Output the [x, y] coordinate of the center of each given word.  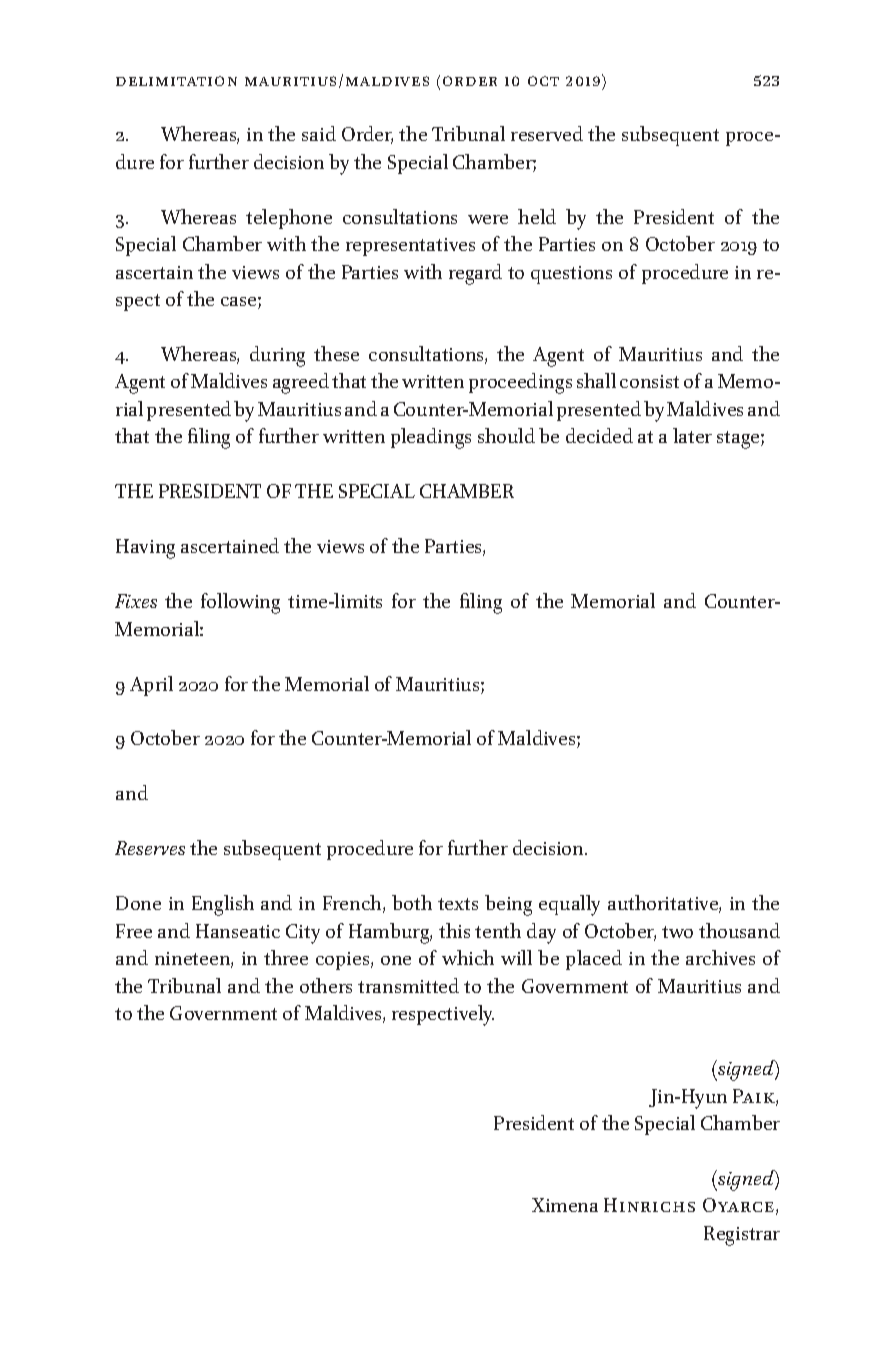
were [488, 219]
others [326, 985]
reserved [547, 133]
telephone [289, 219]
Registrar [742, 1236]
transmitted [408, 985]
